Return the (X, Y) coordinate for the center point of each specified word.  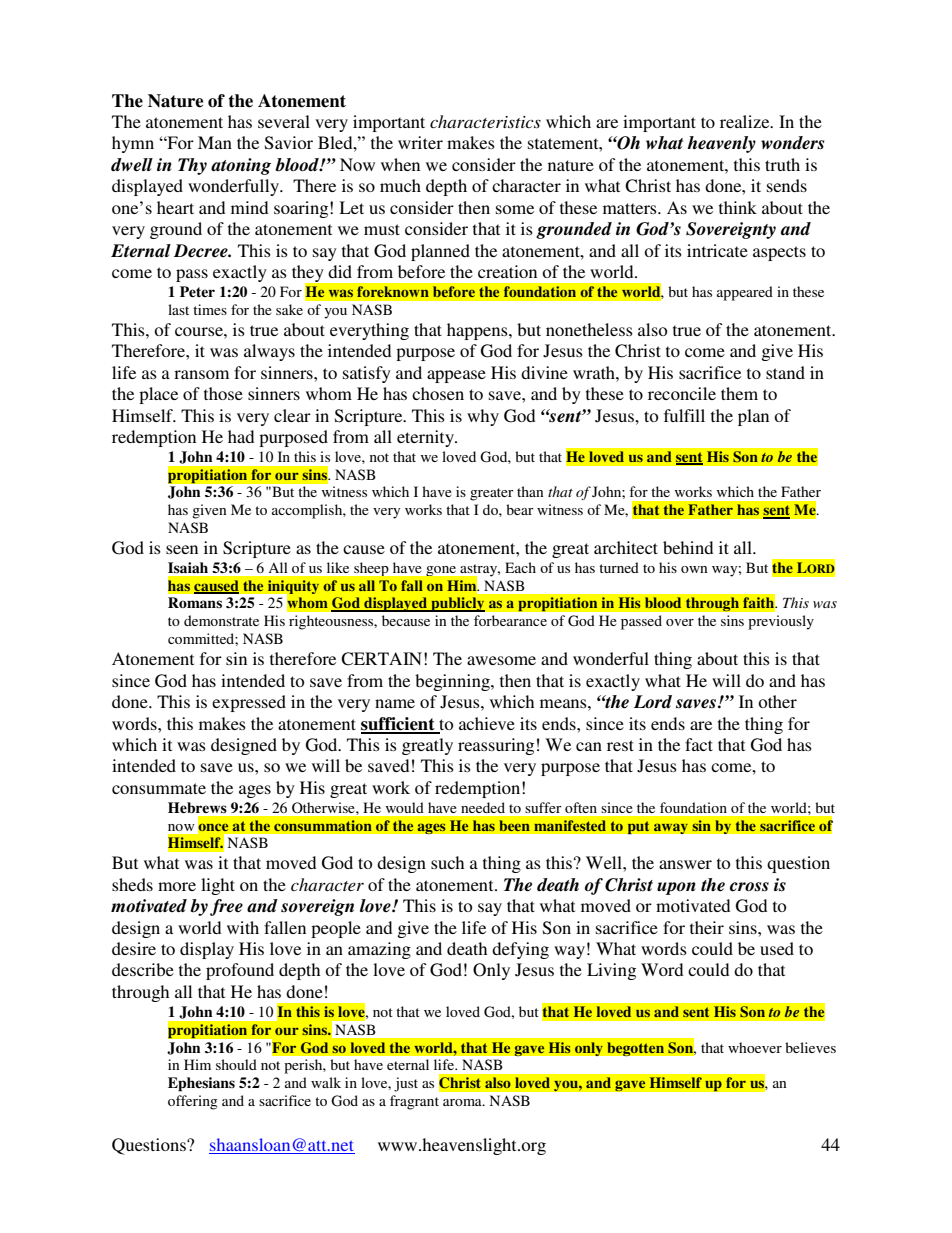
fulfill (684, 415)
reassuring (496, 746)
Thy (192, 166)
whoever (755, 1047)
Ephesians (201, 1084)
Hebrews (197, 807)
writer (420, 142)
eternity (426, 438)
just (406, 1084)
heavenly (721, 144)
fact (699, 744)
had (241, 436)
